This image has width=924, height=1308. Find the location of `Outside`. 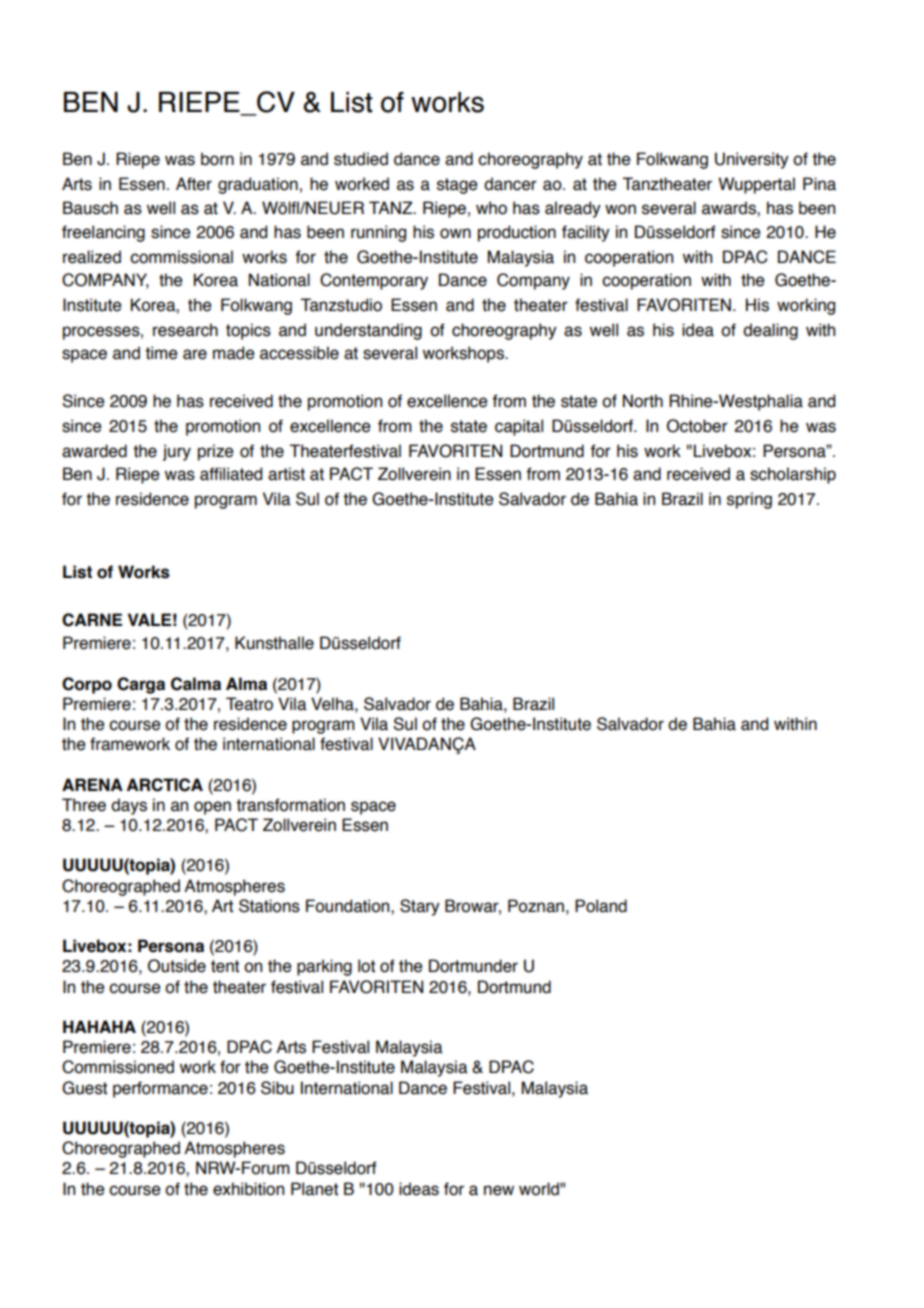

Outside is located at coordinates (177, 966).
